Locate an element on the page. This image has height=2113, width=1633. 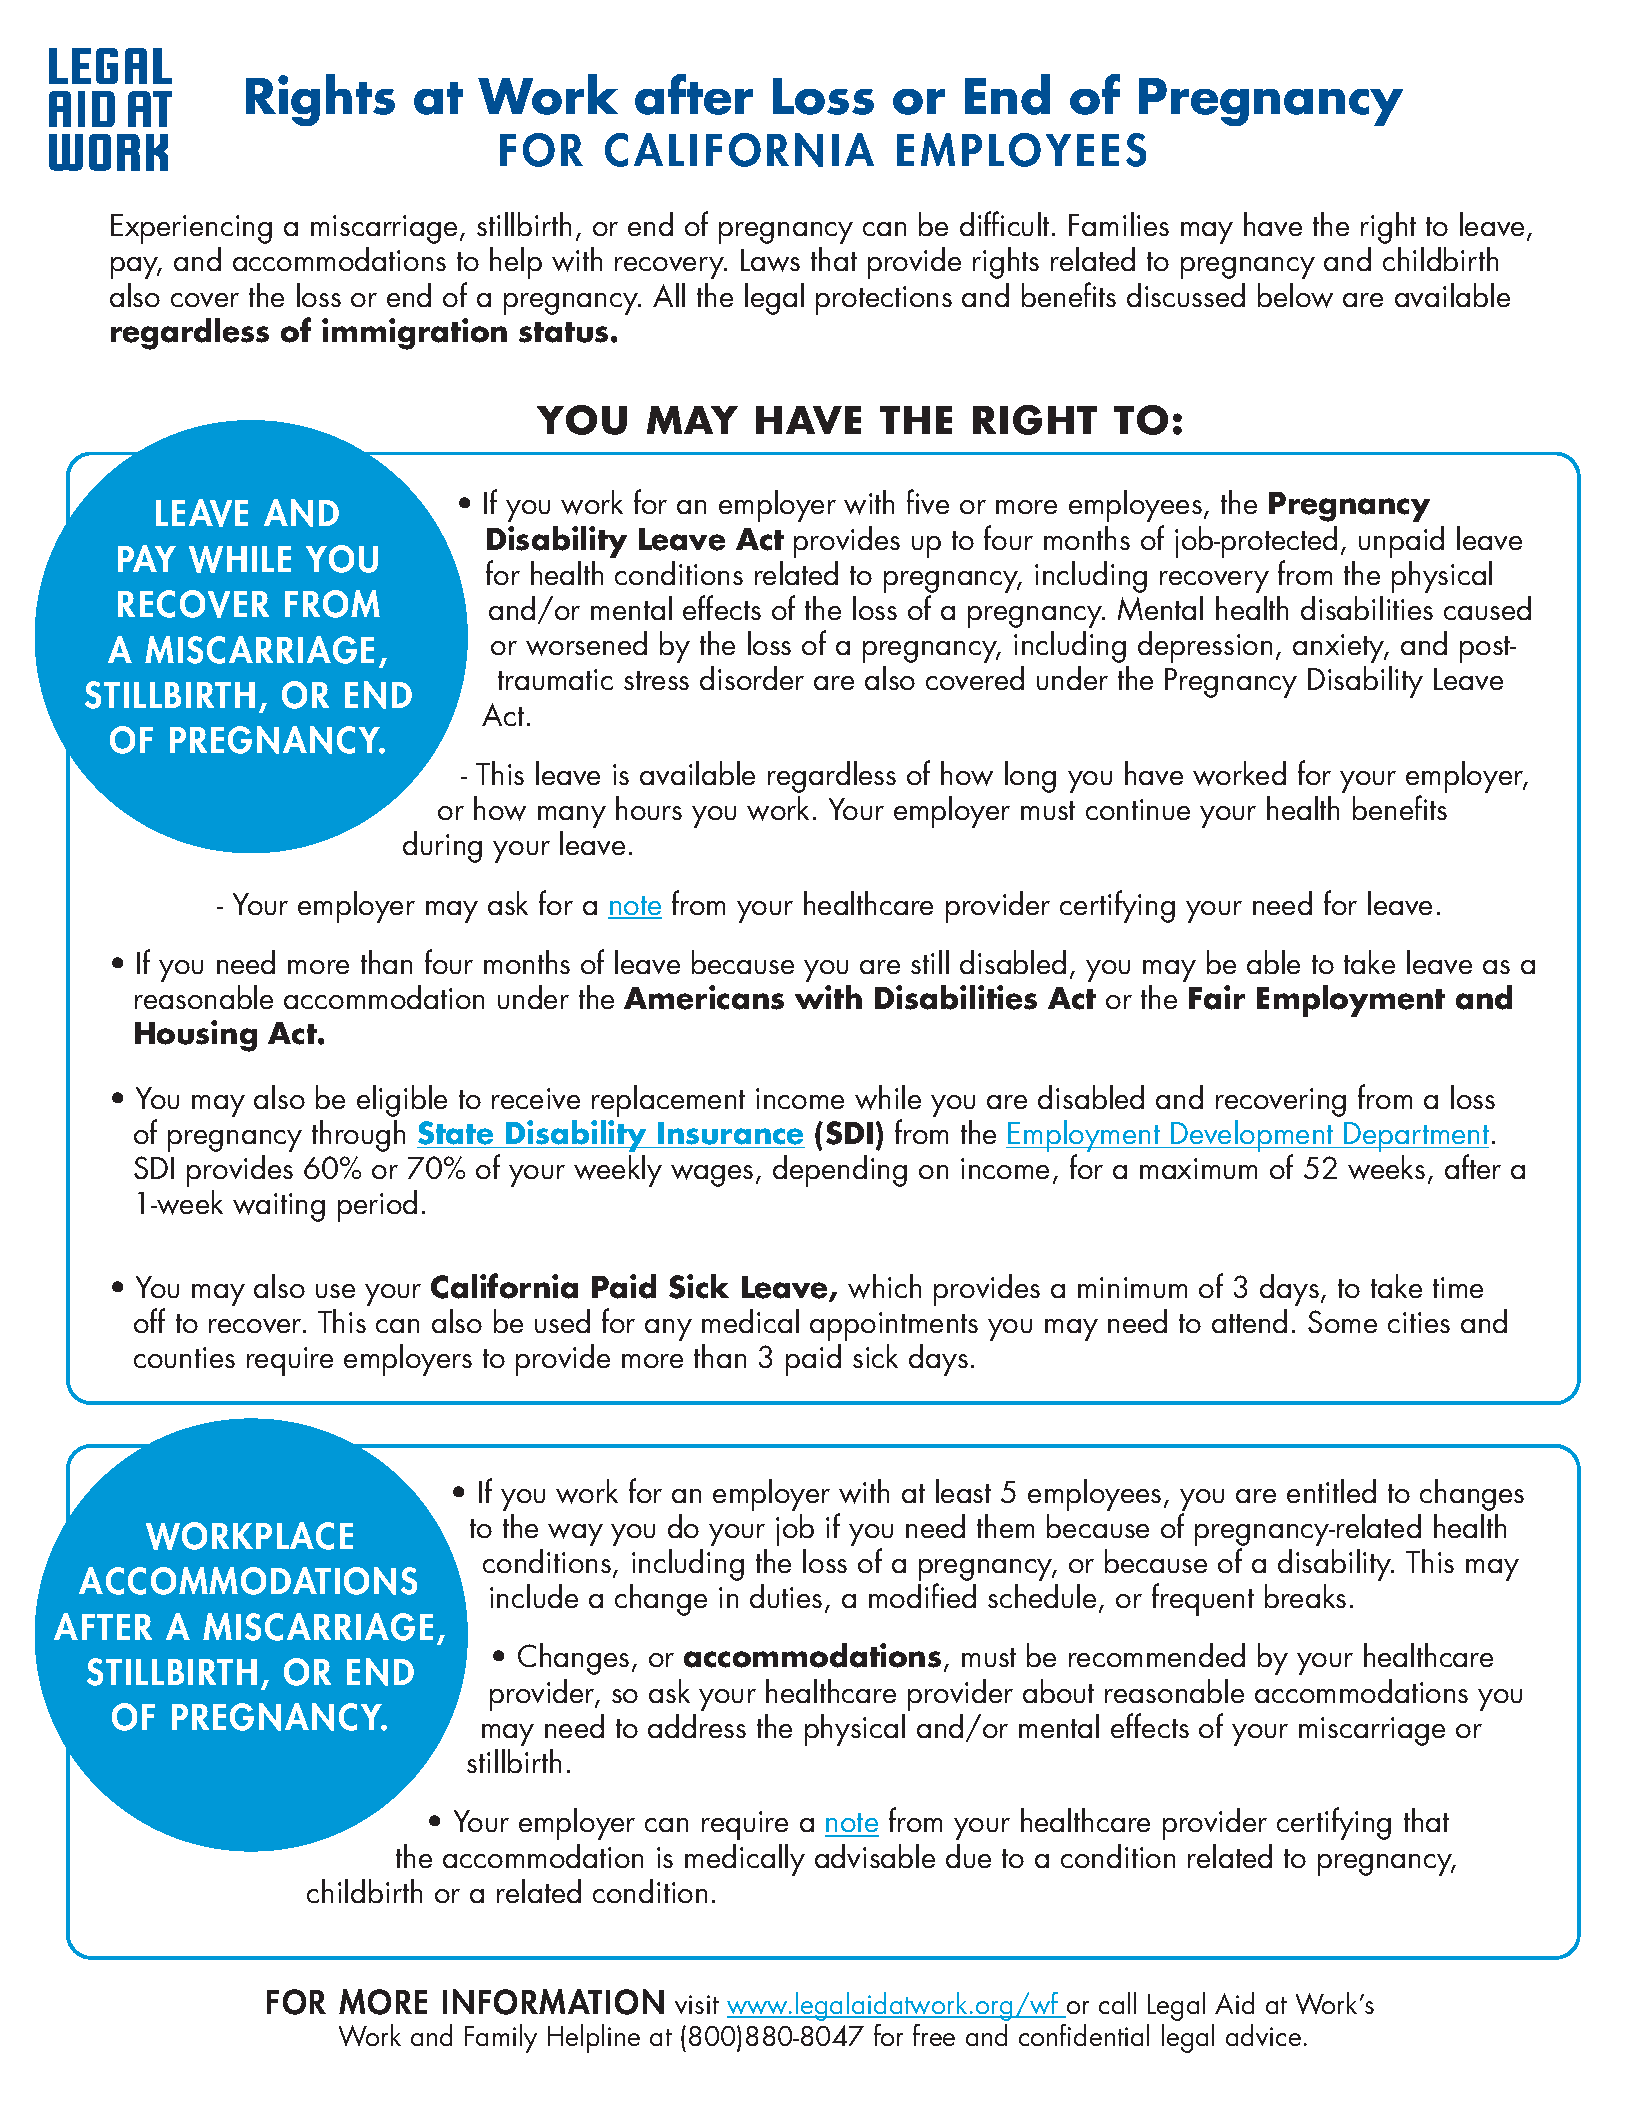
immigration is located at coordinates (414, 334).
